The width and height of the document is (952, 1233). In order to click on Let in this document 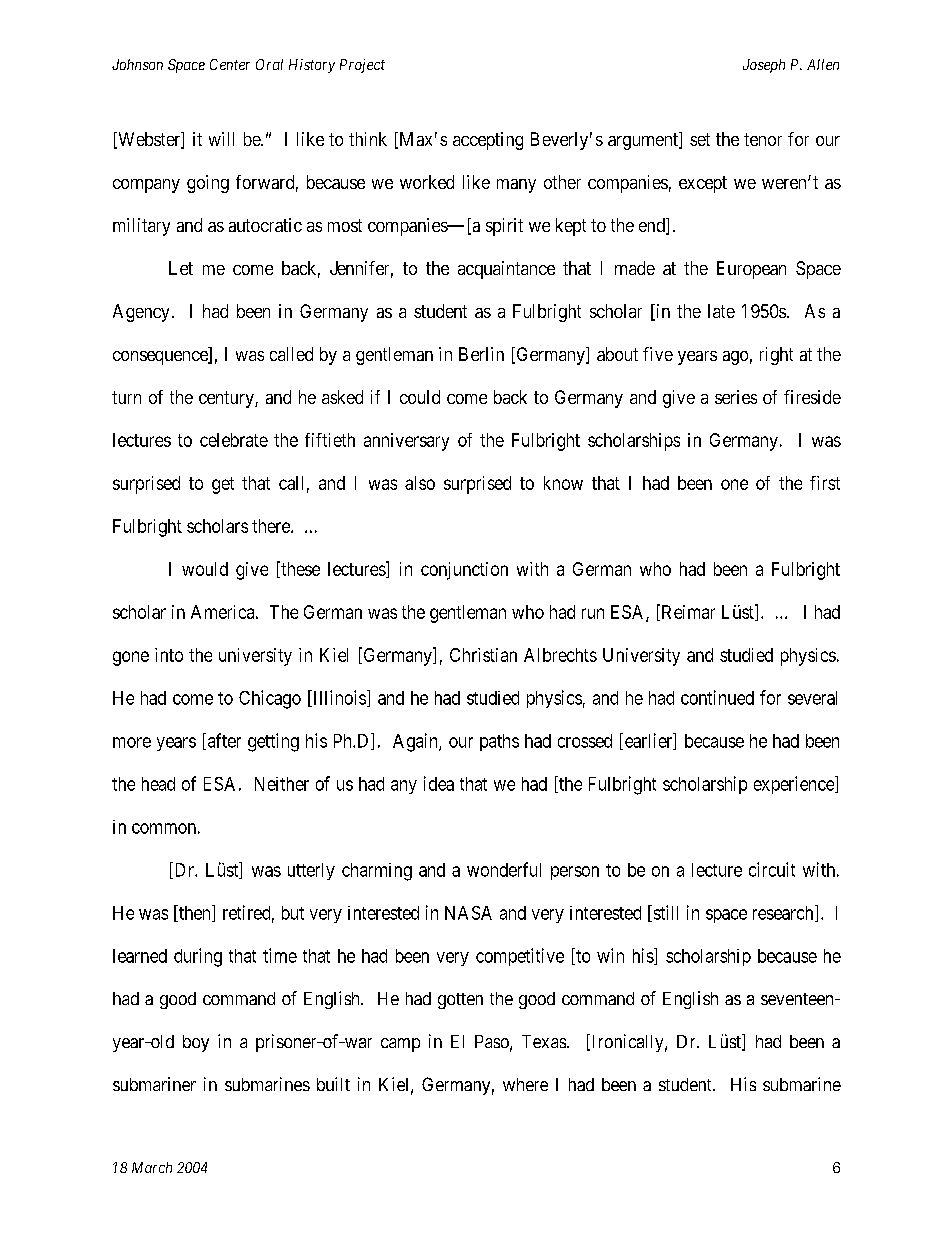, I will do `click(181, 268)`.
